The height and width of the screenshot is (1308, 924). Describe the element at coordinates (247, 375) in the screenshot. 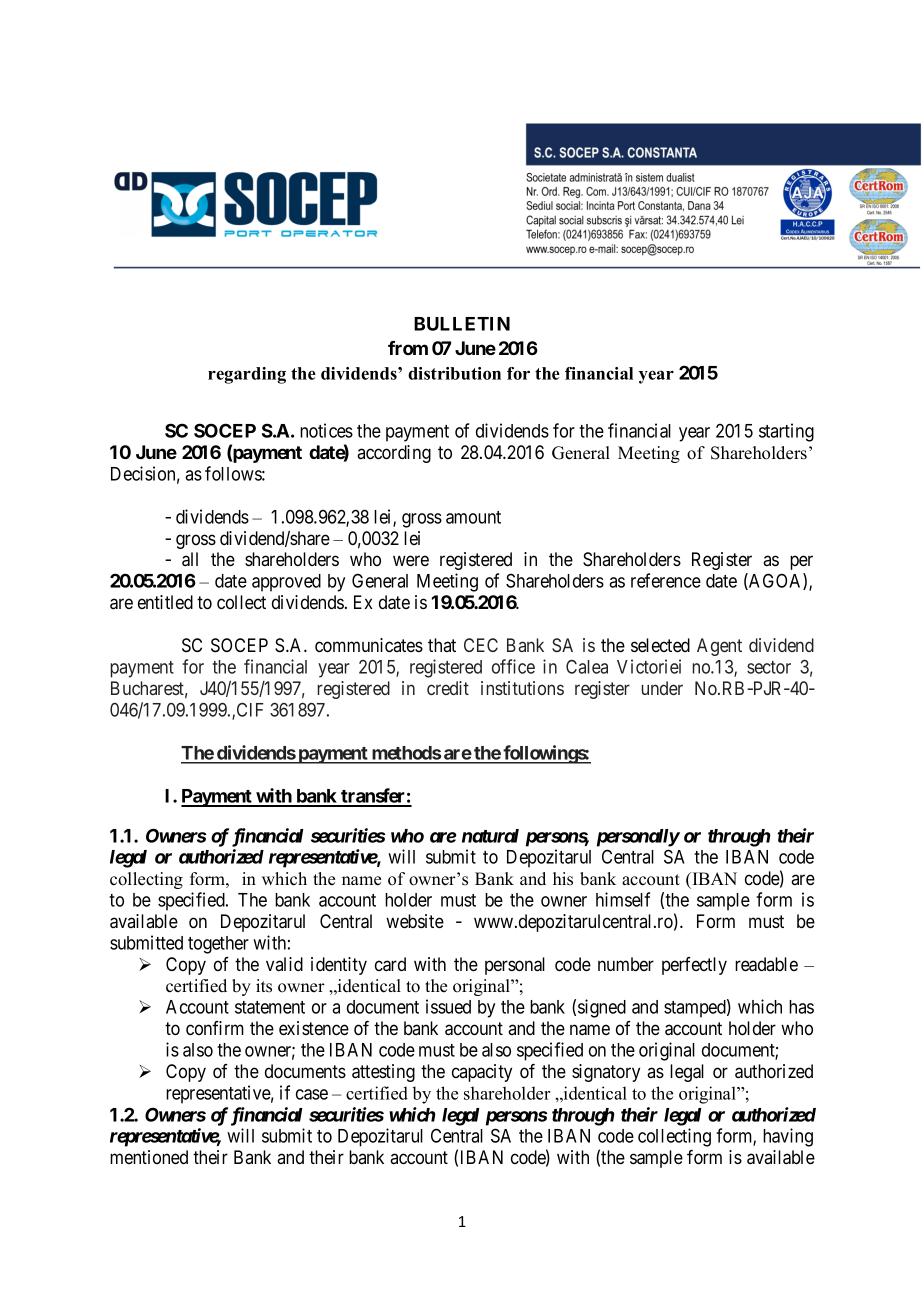

I see `regarding` at that location.
